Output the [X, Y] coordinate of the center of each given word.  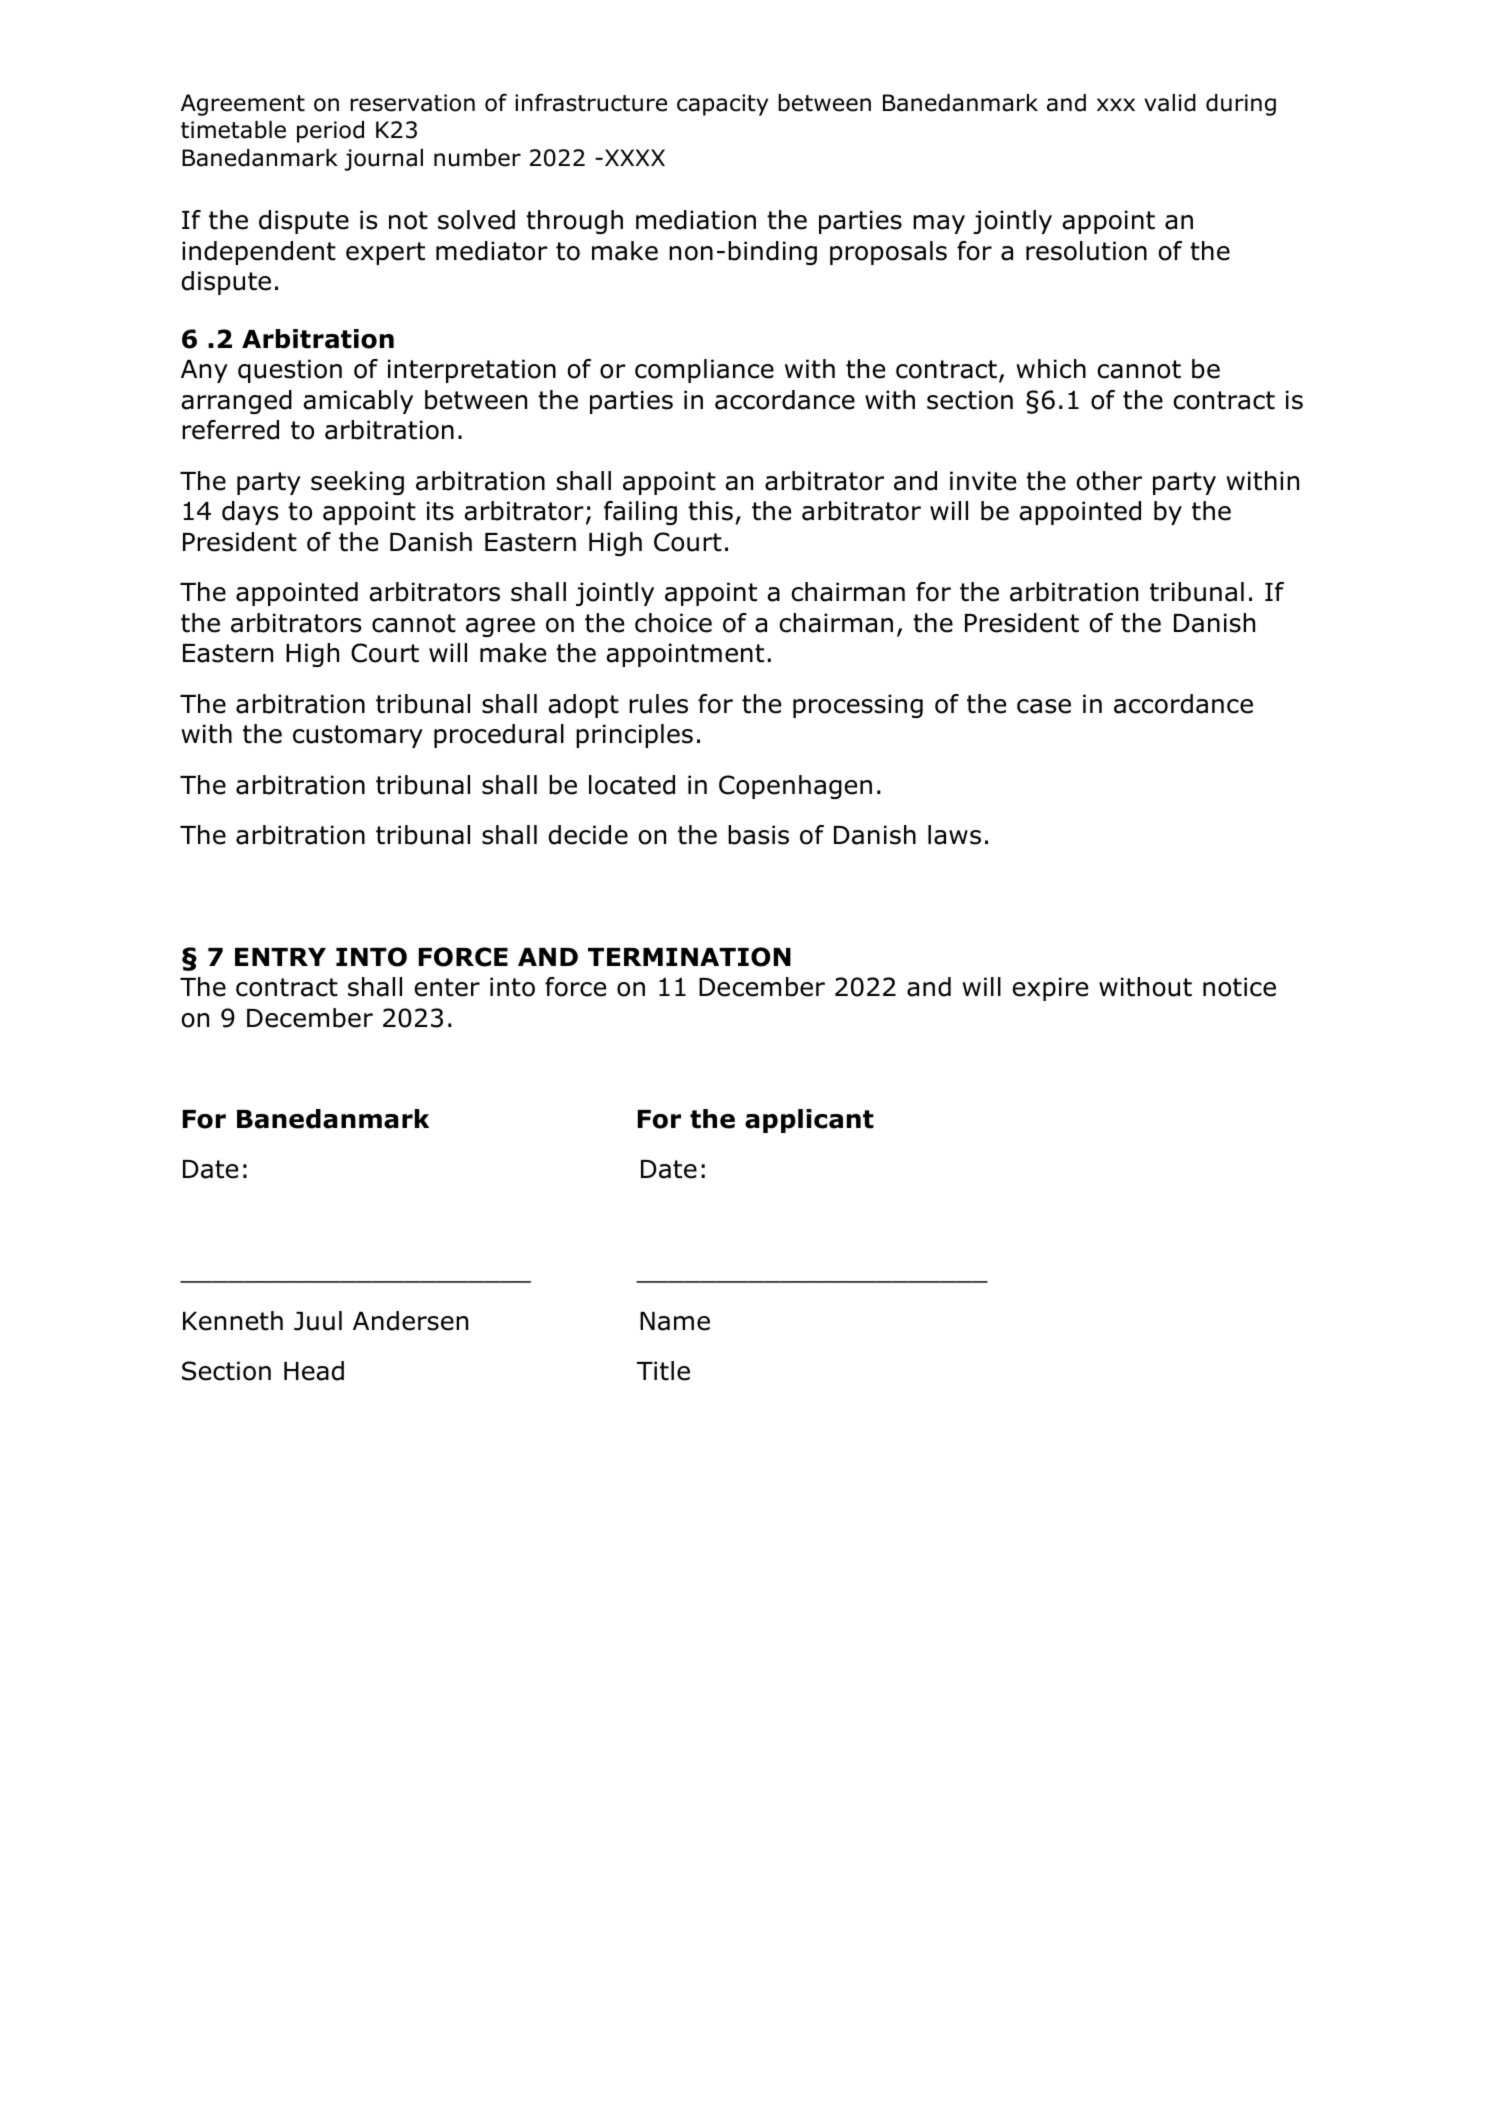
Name [675, 1321]
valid [1170, 103]
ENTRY [280, 957]
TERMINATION [689, 957]
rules [658, 704]
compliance [704, 371]
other [1109, 481]
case [1044, 706]
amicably [358, 402]
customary [358, 736]
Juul [318, 1321]
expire [1050, 989]
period [330, 132]
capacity [722, 105]
